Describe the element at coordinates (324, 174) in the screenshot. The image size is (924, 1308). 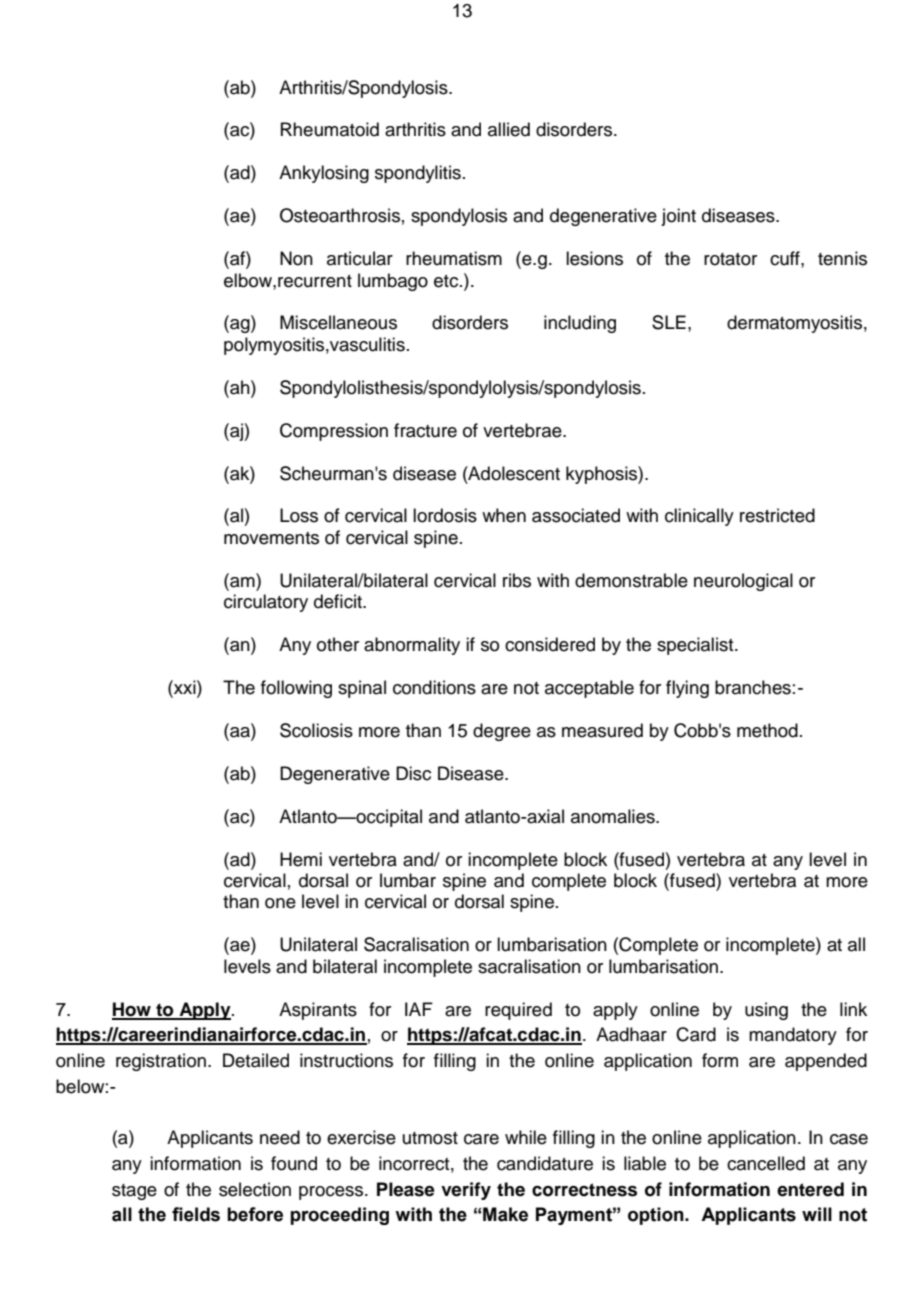
I see `Ankylosing` at that location.
